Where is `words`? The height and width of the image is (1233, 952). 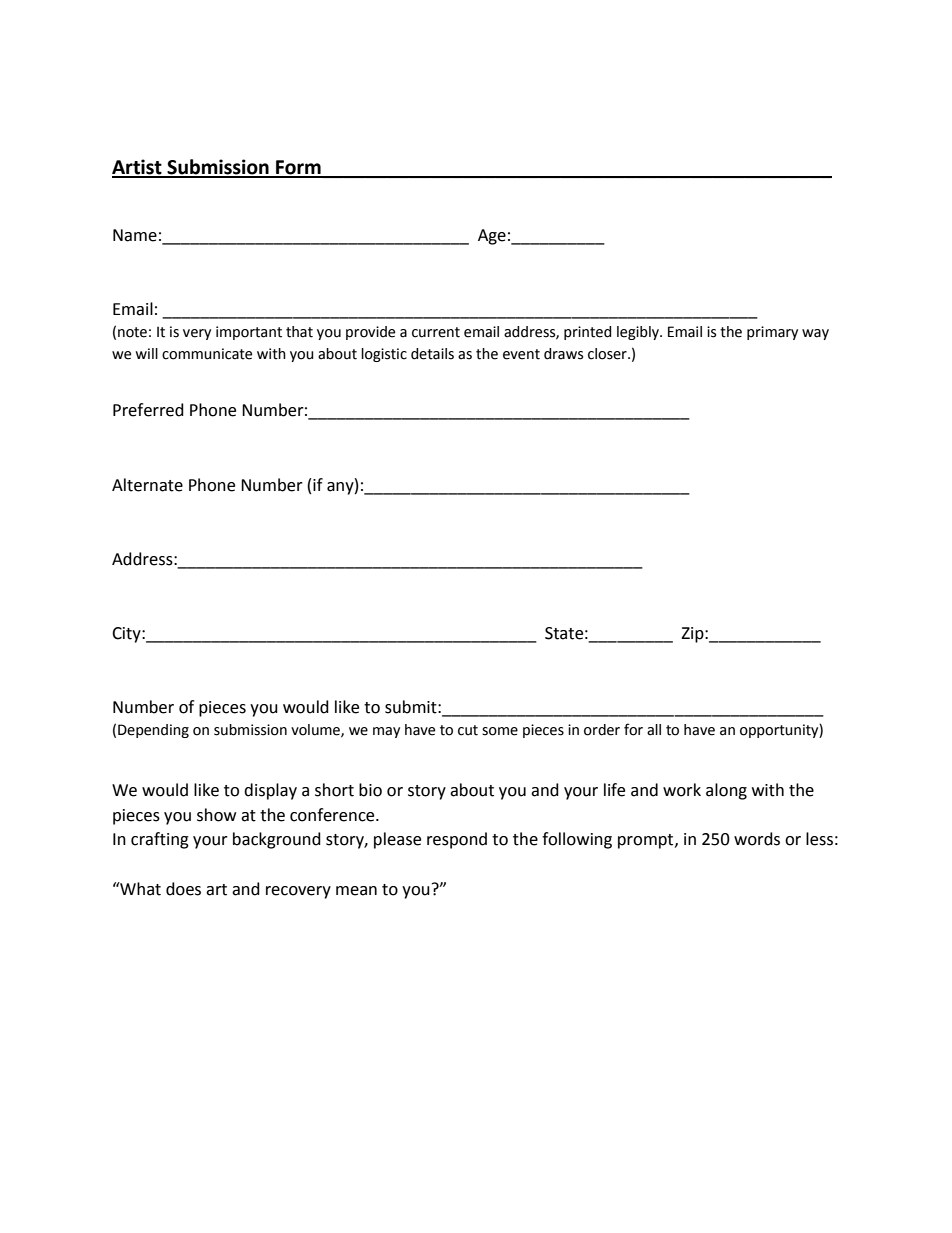
words is located at coordinates (757, 839).
